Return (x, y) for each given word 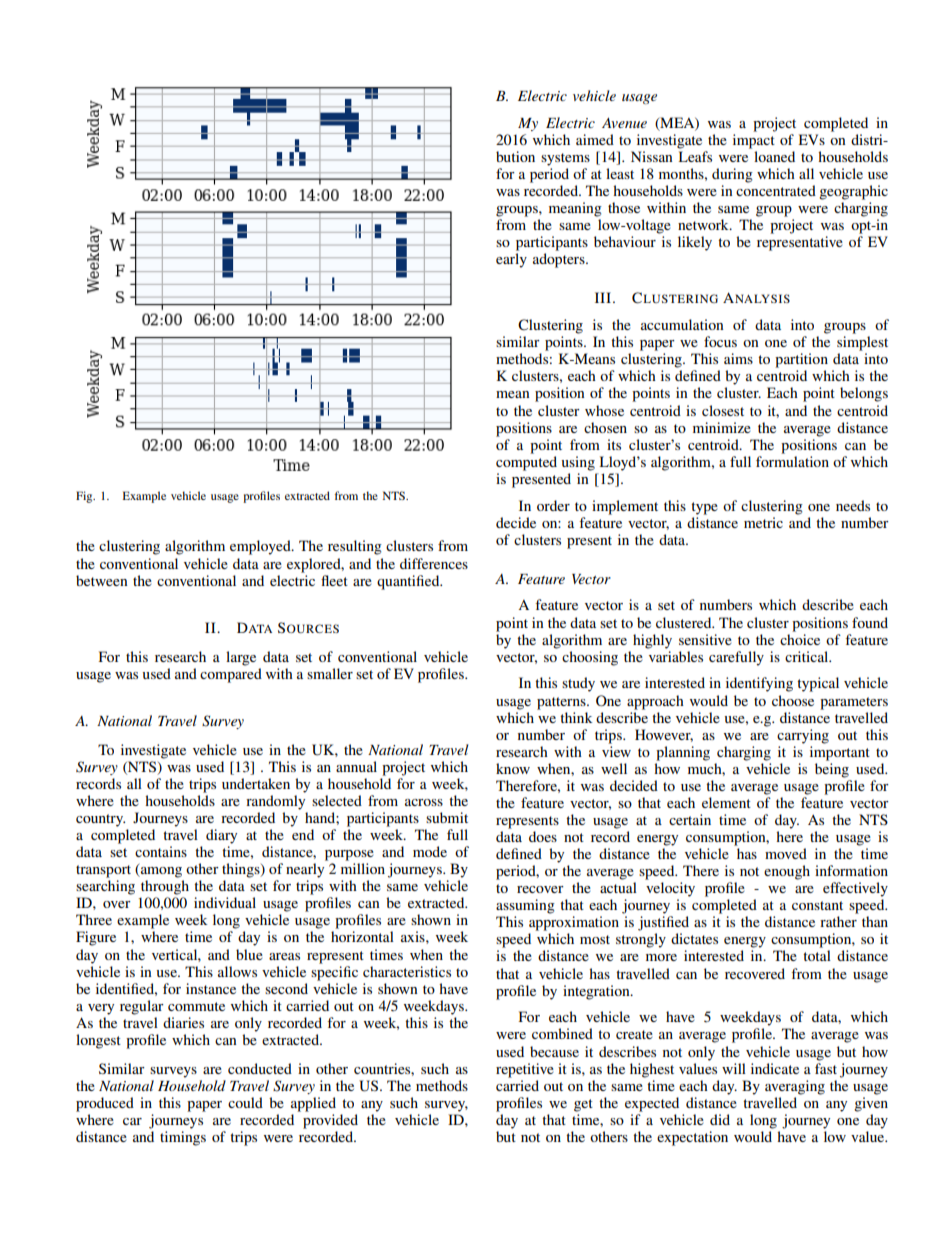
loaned (774, 156)
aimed (595, 139)
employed (261, 547)
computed (526, 463)
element (726, 802)
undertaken (256, 783)
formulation (792, 461)
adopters (560, 260)
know (513, 768)
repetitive (525, 1070)
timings (183, 1138)
